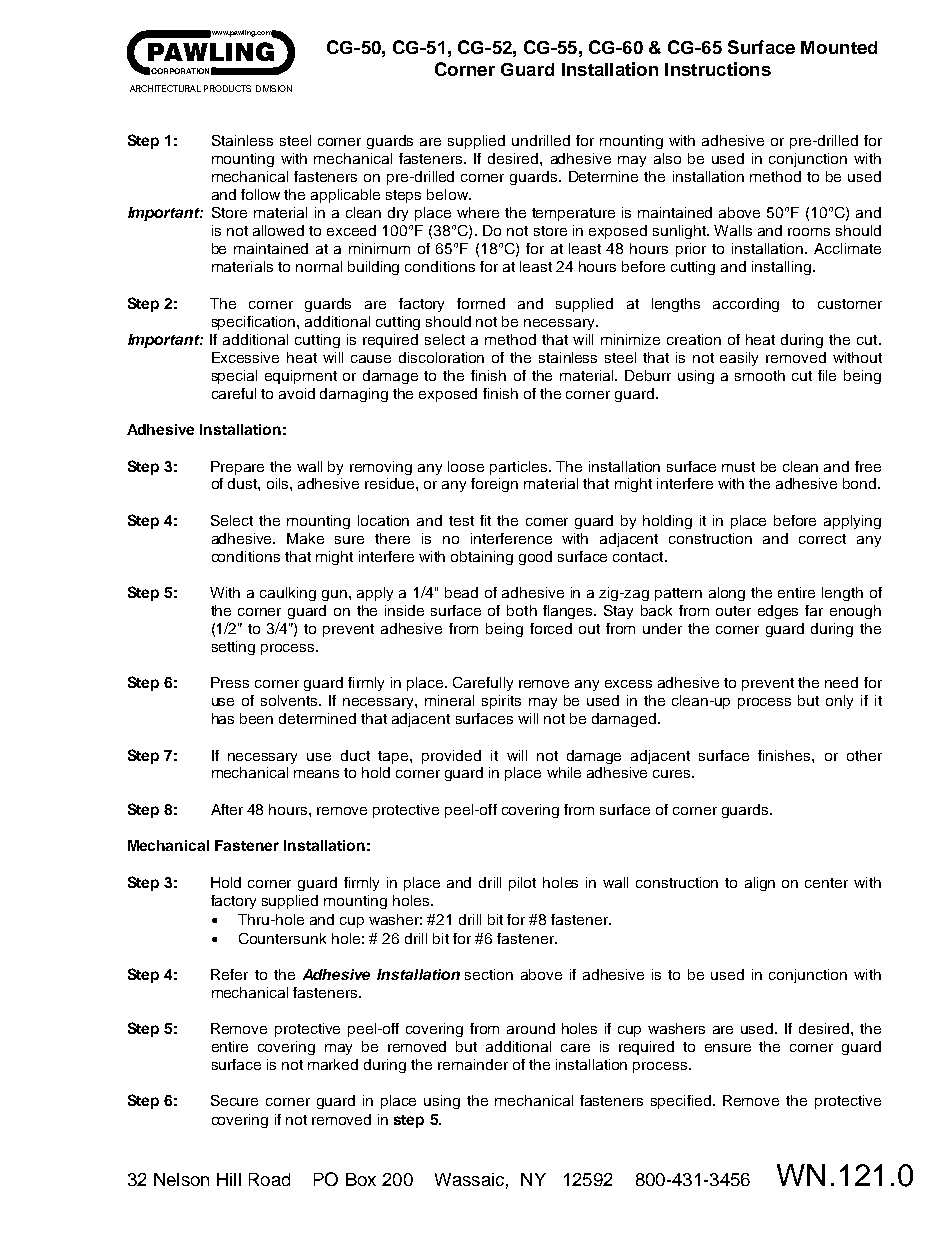  What do you see at coordinates (269, 1179) in the screenshot?
I see `Road` at bounding box center [269, 1179].
